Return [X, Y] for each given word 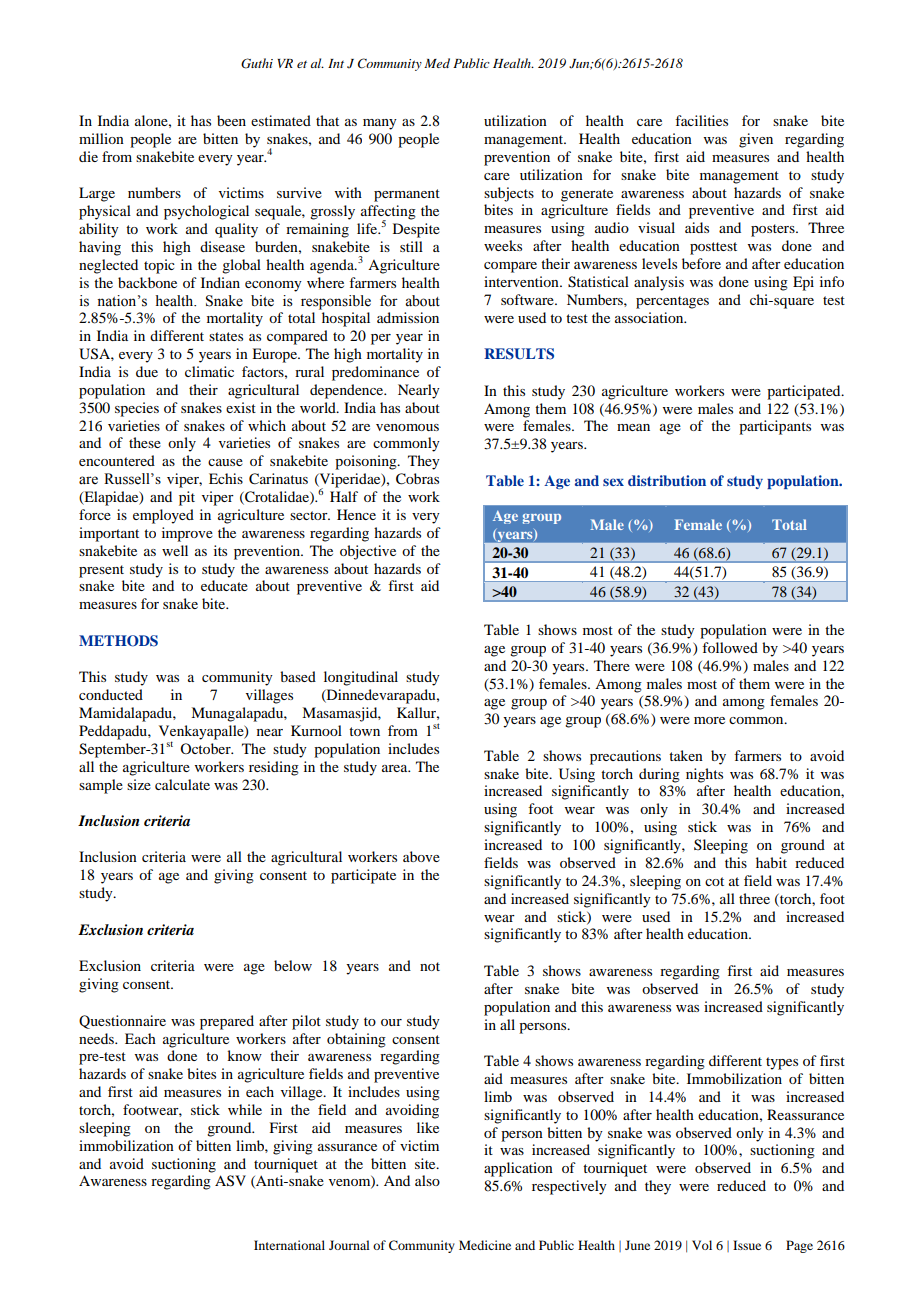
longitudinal [361, 678]
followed [730, 647]
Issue [747, 1245]
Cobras [417, 479]
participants [775, 427]
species [137, 409]
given [756, 140]
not [430, 966]
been [231, 120]
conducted [111, 694]
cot [714, 881]
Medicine [485, 1245]
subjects [509, 194]
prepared [227, 1022]
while [245, 1109]
